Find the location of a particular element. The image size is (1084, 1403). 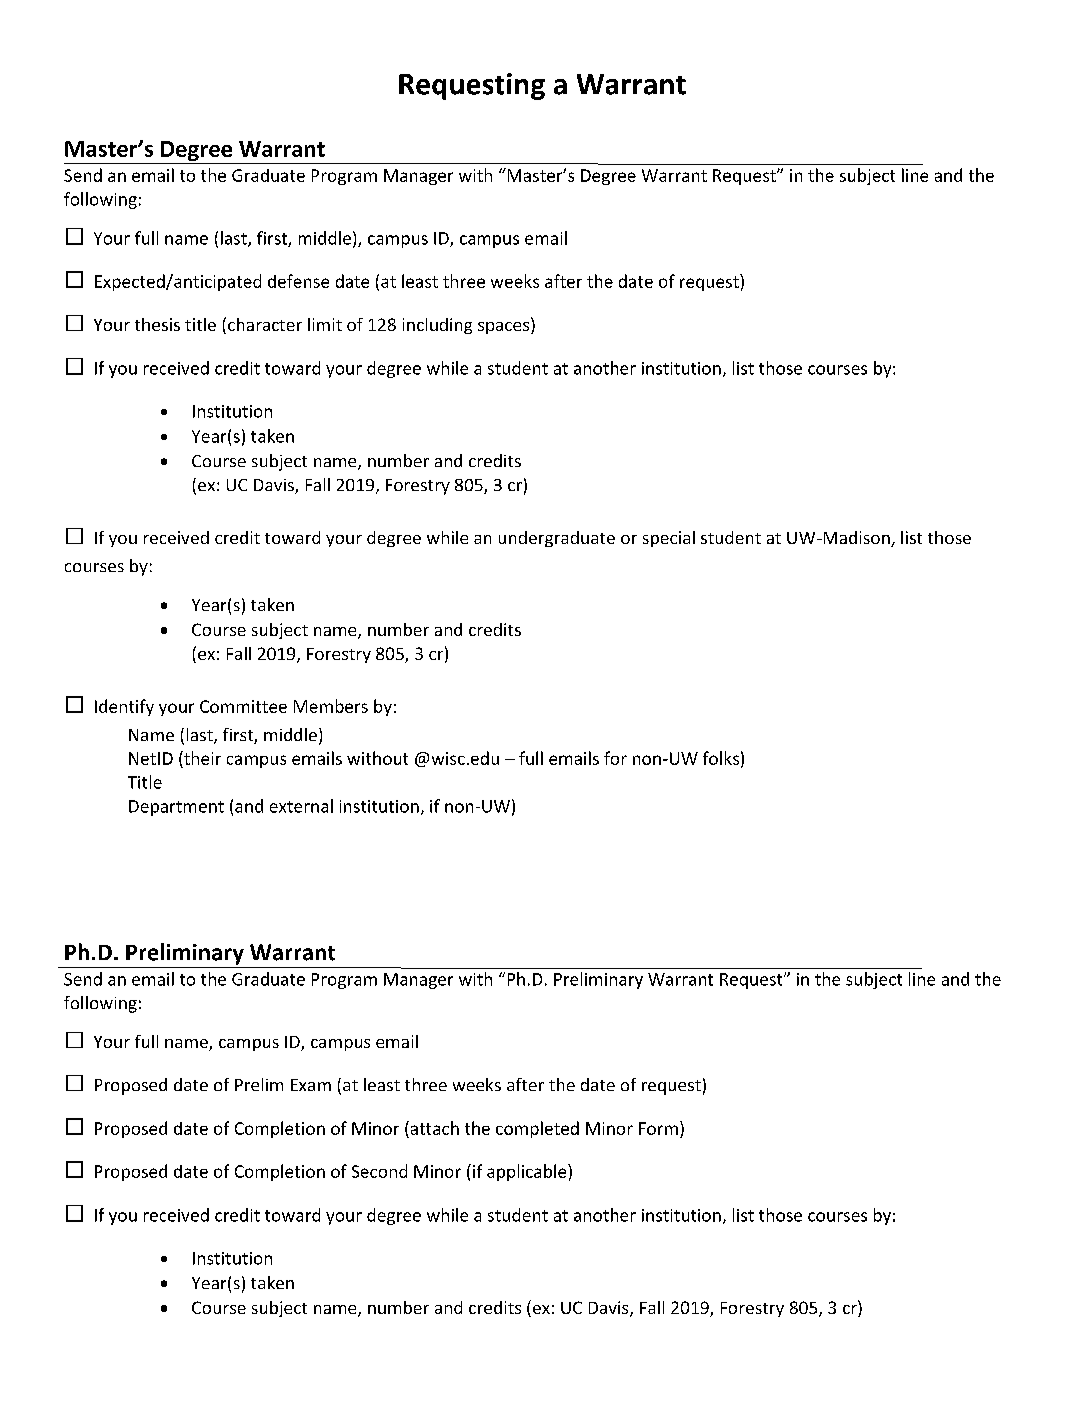

Exam is located at coordinates (311, 1085).
